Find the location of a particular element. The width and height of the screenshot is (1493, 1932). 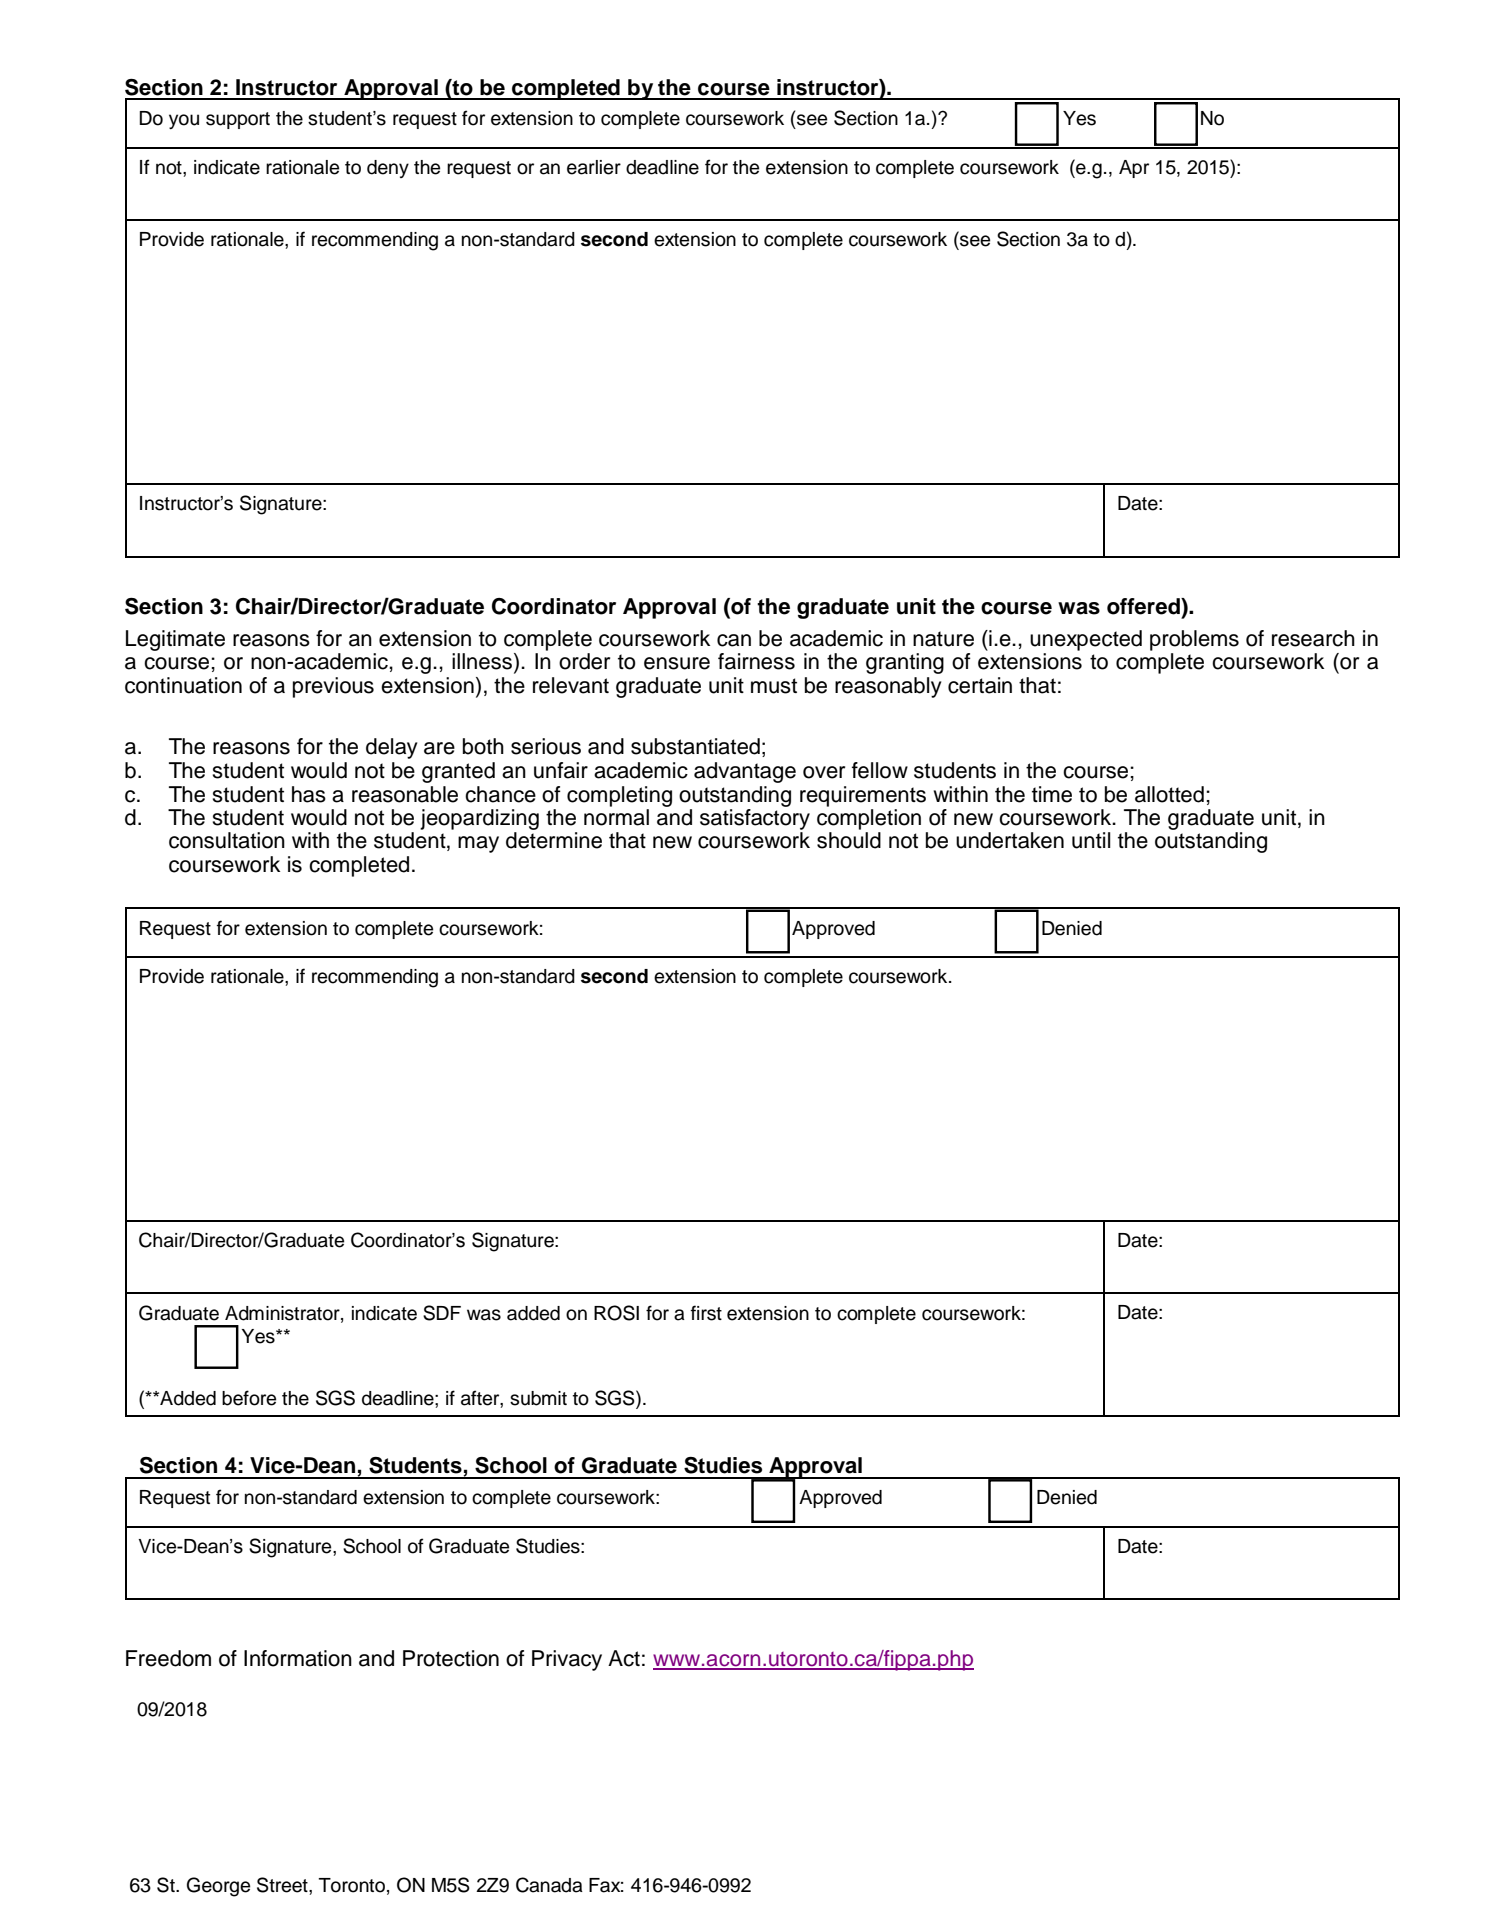

earlier is located at coordinates (594, 167).
